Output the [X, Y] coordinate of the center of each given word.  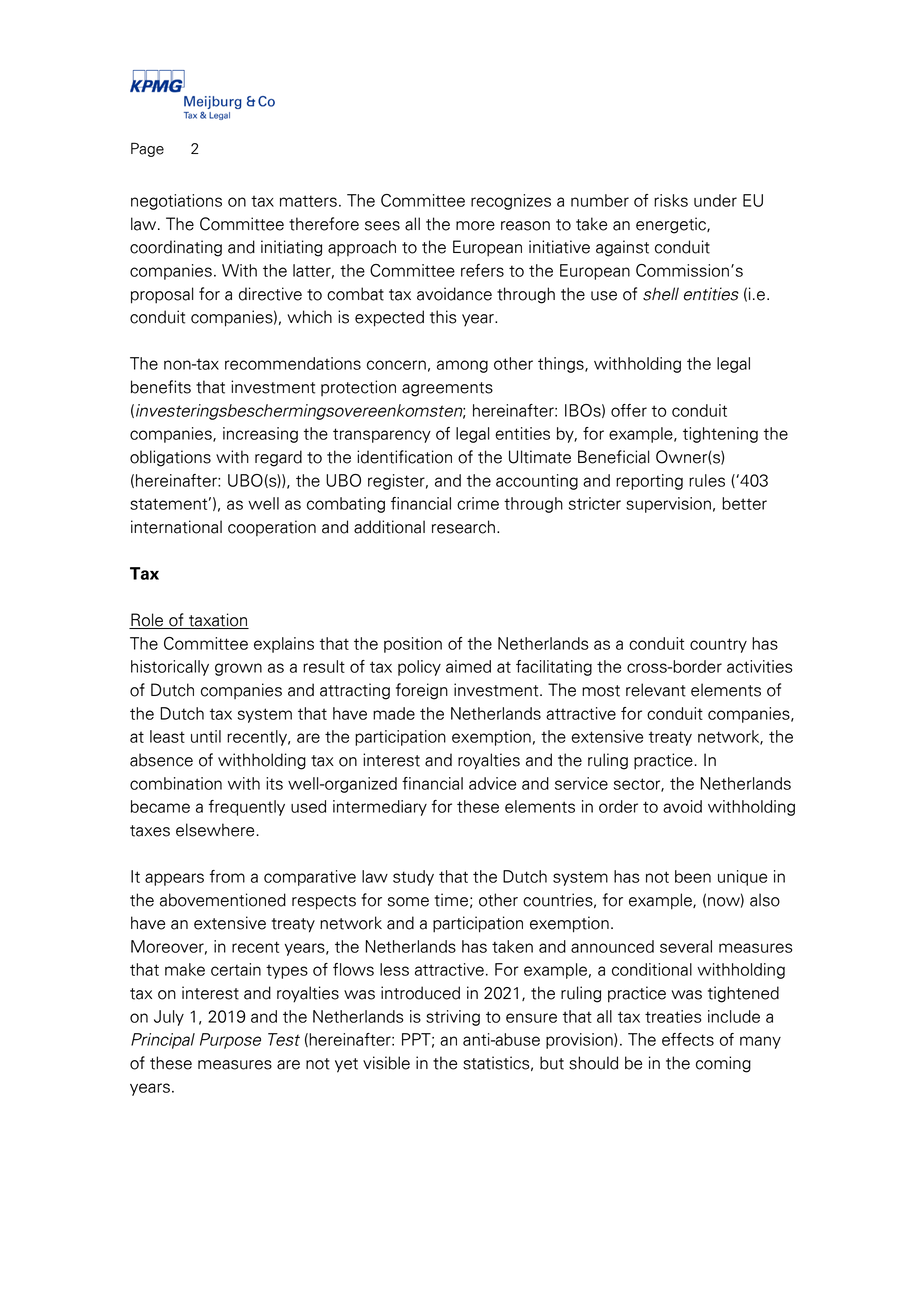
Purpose [230, 1041]
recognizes [511, 202]
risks [671, 200]
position [413, 645]
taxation [218, 621]
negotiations [176, 202]
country [718, 645]
